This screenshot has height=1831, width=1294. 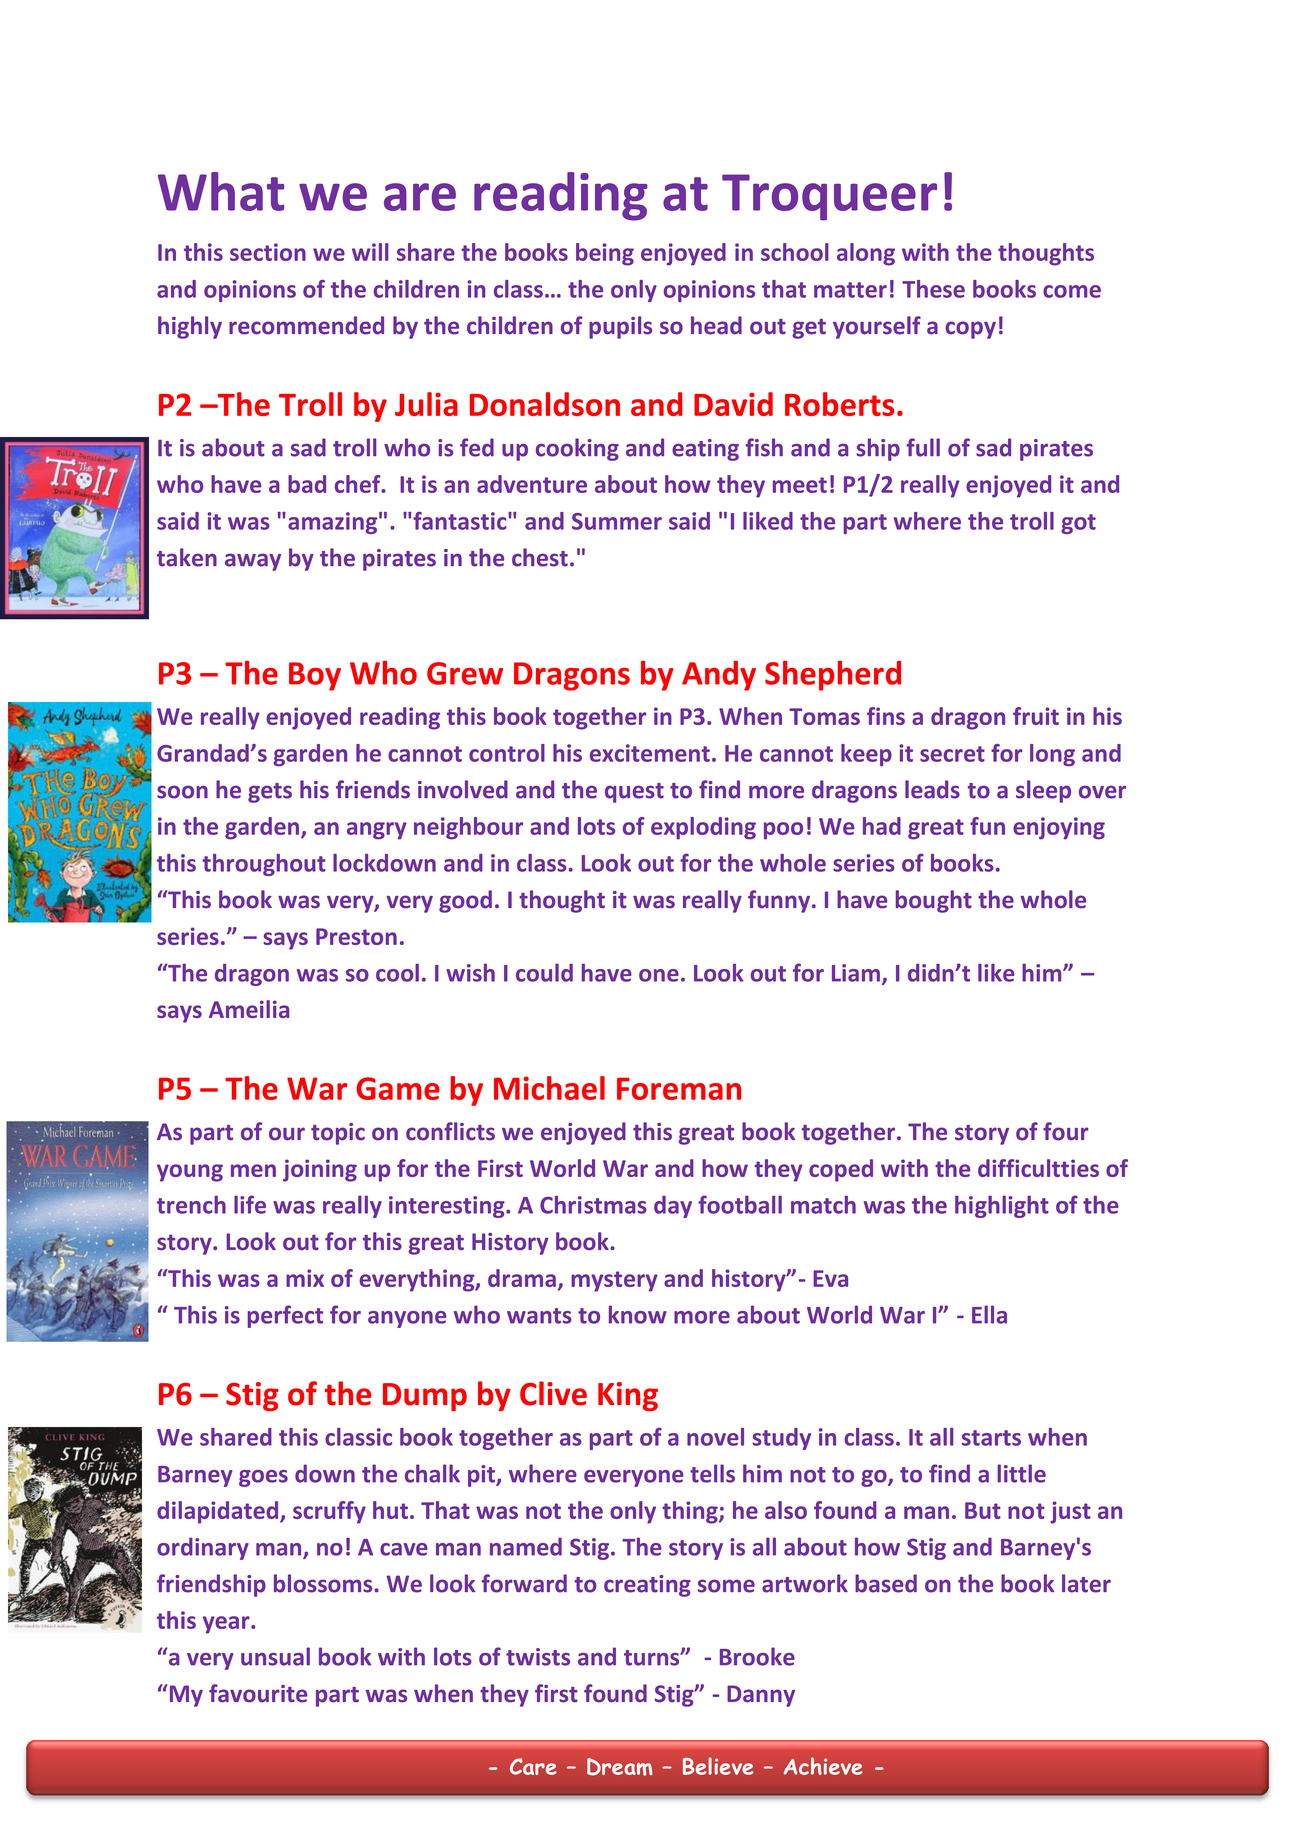 I want to click on got, so click(x=1078, y=524).
